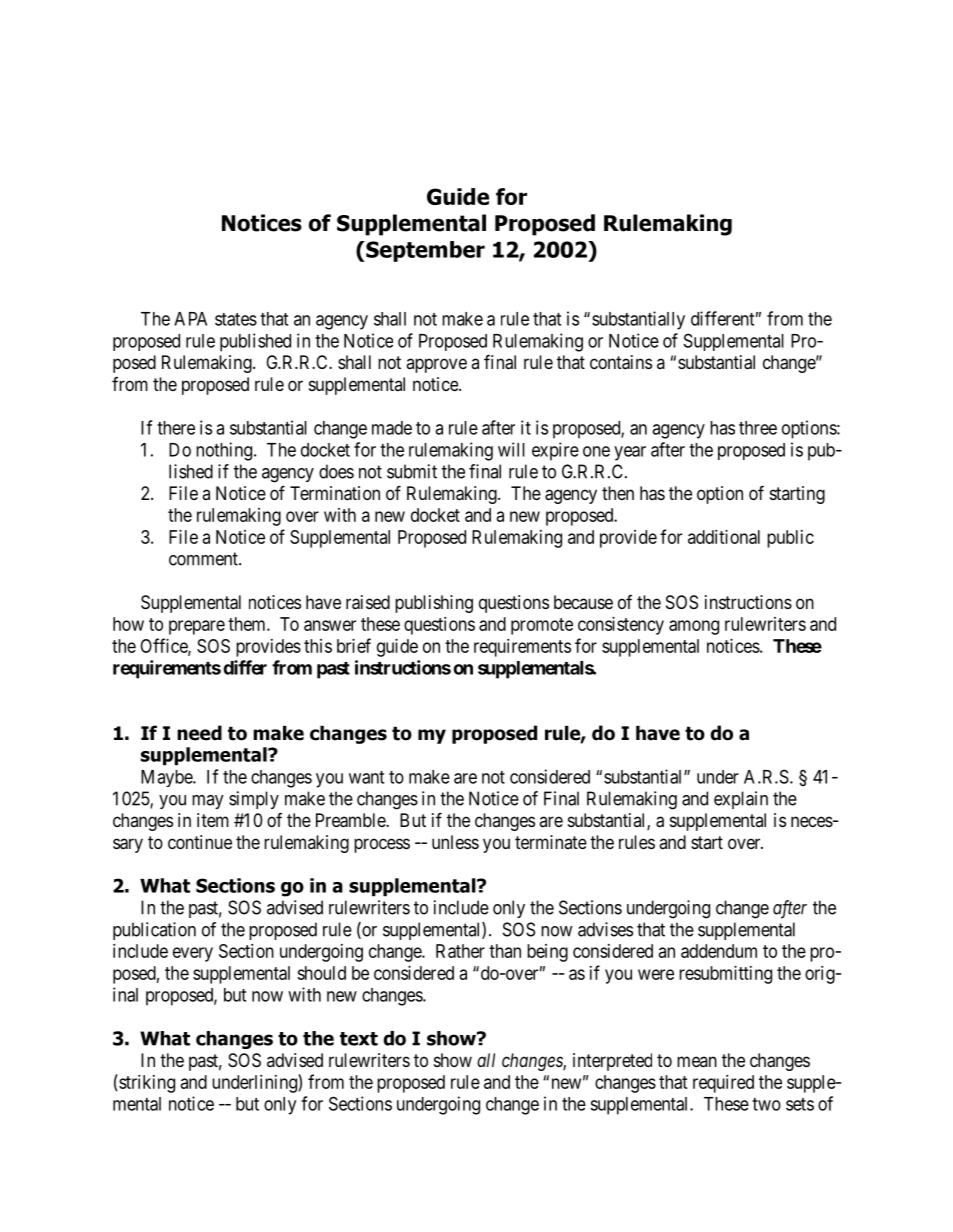 This screenshot has height=1232, width=953. What do you see at coordinates (436, 365) in the screenshot?
I see `approve` at bounding box center [436, 365].
